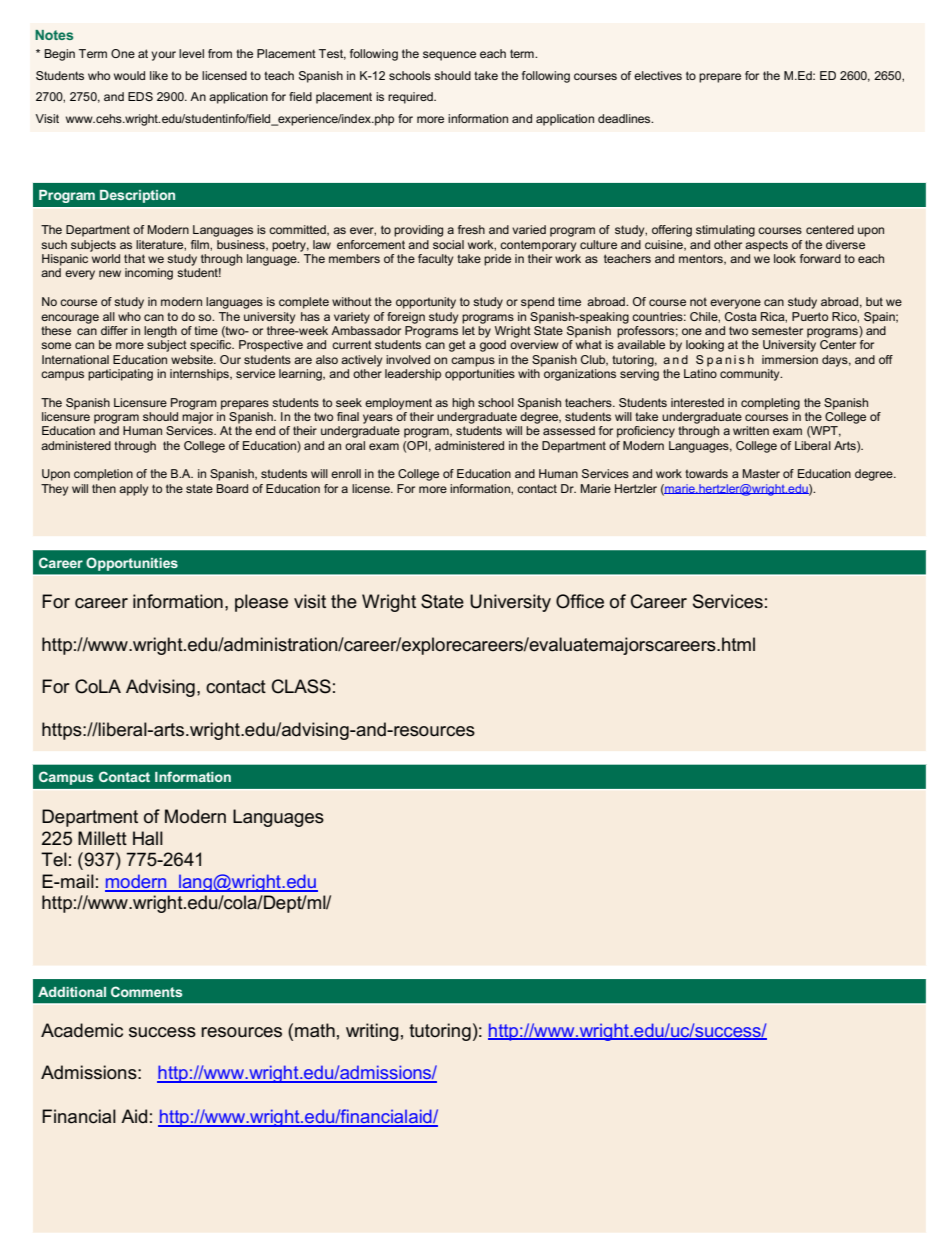 Image resolution: width=952 pixels, height=1233 pixels. Describe the element at coordinates (463, 404) in the page. I see `high` at that location.
